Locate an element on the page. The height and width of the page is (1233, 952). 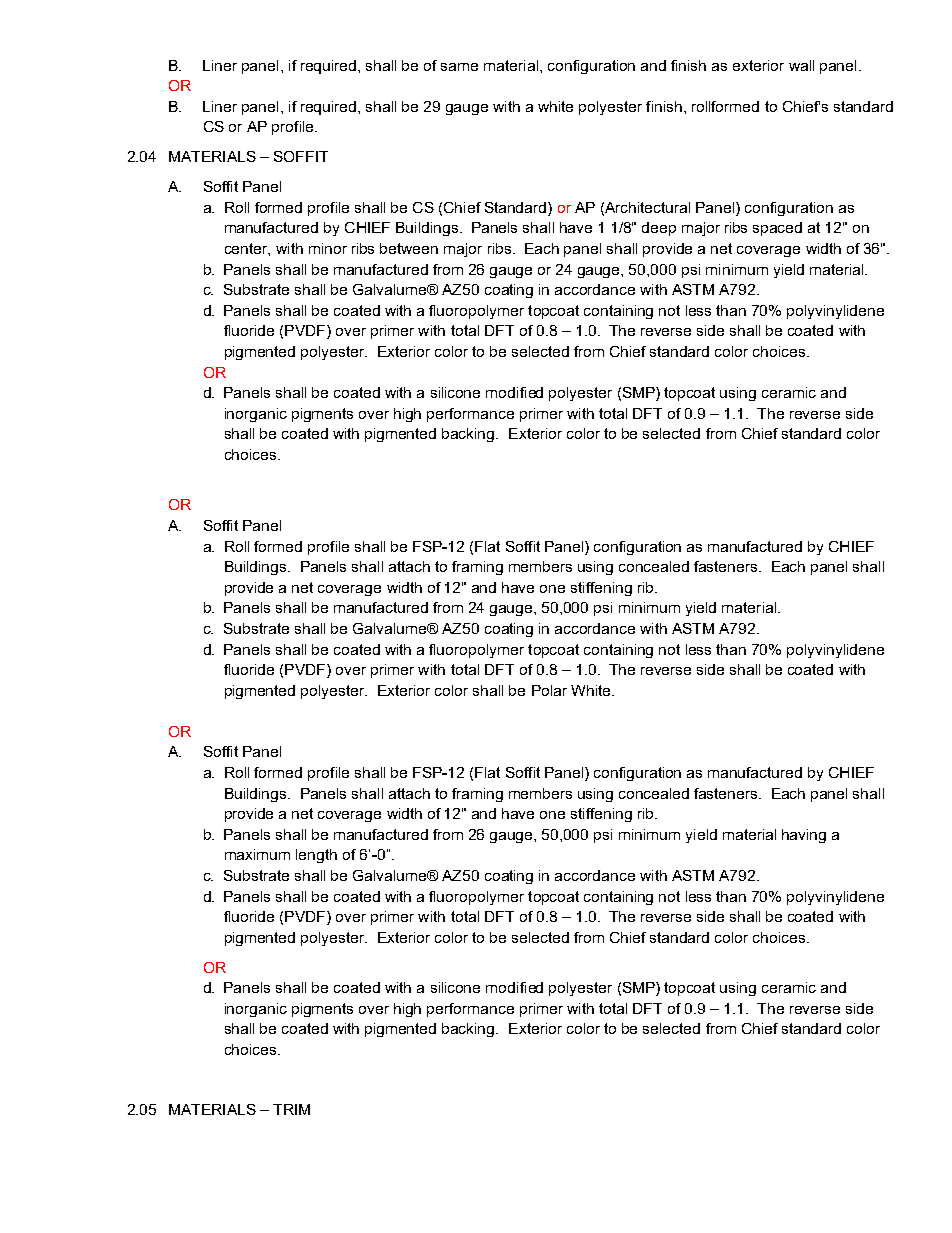
having is located at coordinates (804, 836).
